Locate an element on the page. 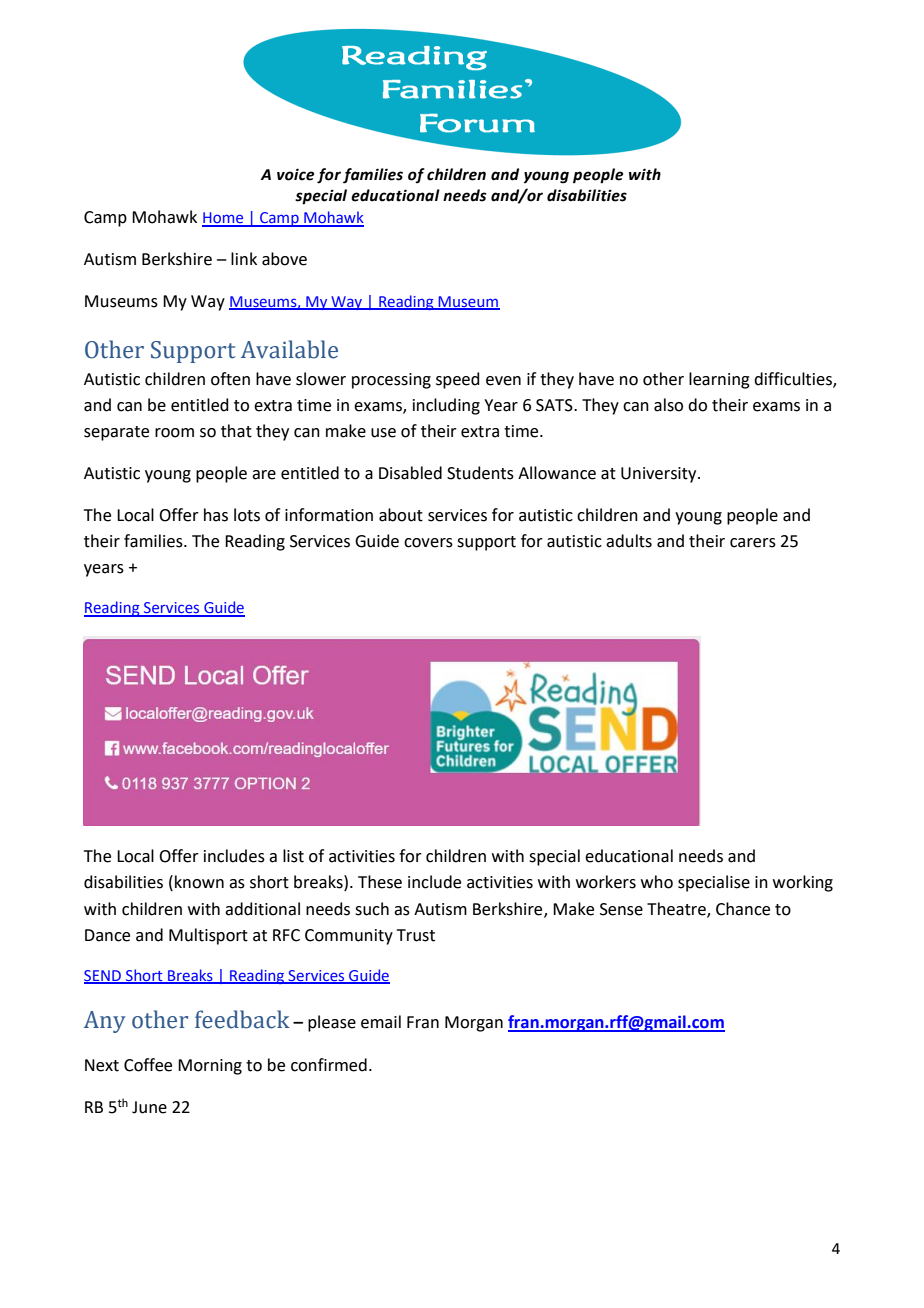  carers is located at coordinates (753, 543).
